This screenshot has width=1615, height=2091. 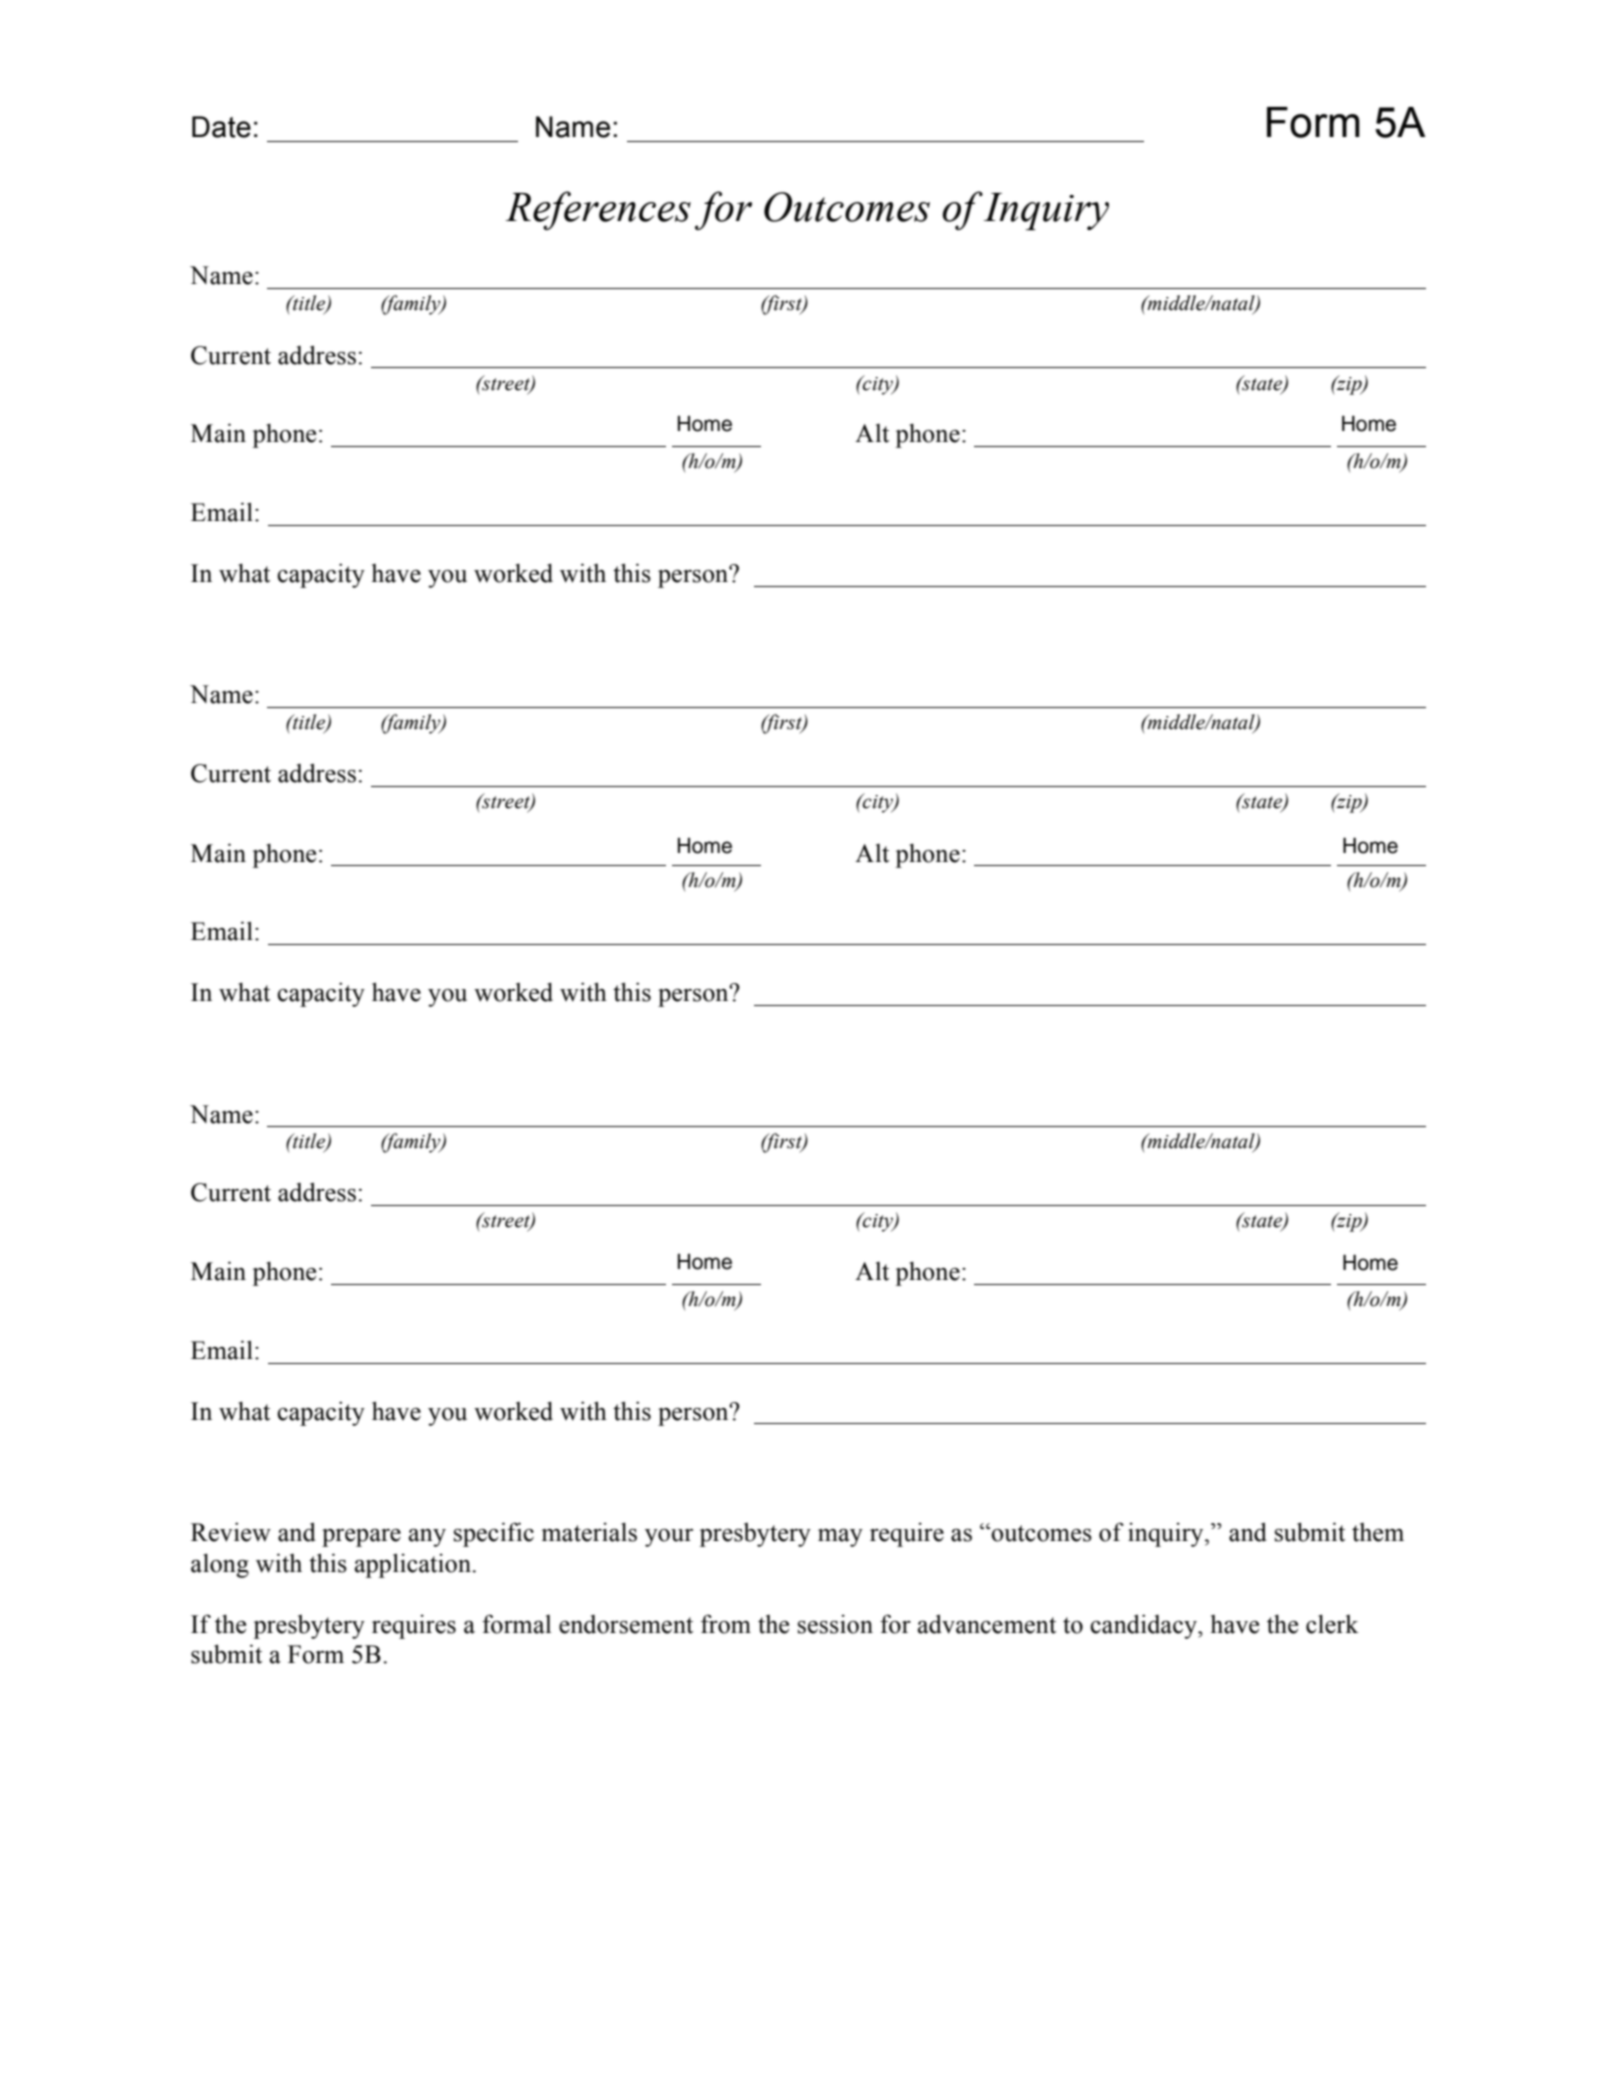 What do you see at coordinates (231, 1532) in the screenshot?
I see `Review` at bounding box center [231, 1532].
